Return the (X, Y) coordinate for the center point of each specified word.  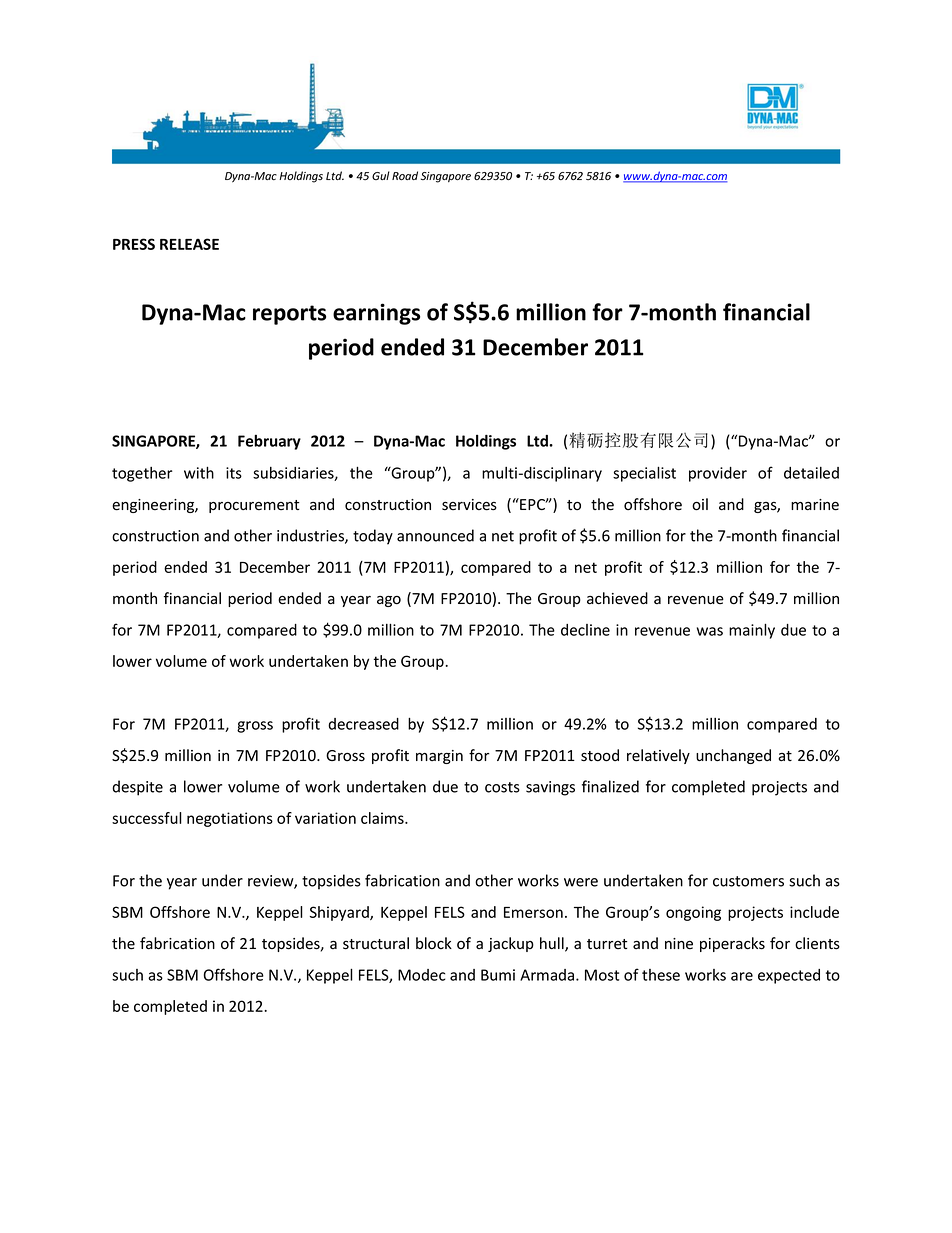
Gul (381, 175)
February (269, 442)
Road (405, 176)
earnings (376, 314)
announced (435, 535)
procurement (254, 506)
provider (718, 474)
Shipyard (340, 913)
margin (439, 757)
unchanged (733, 756)
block (434, 943)
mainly (752, 631)
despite (137, 788)
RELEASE (189, 244)
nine (679, 944)
